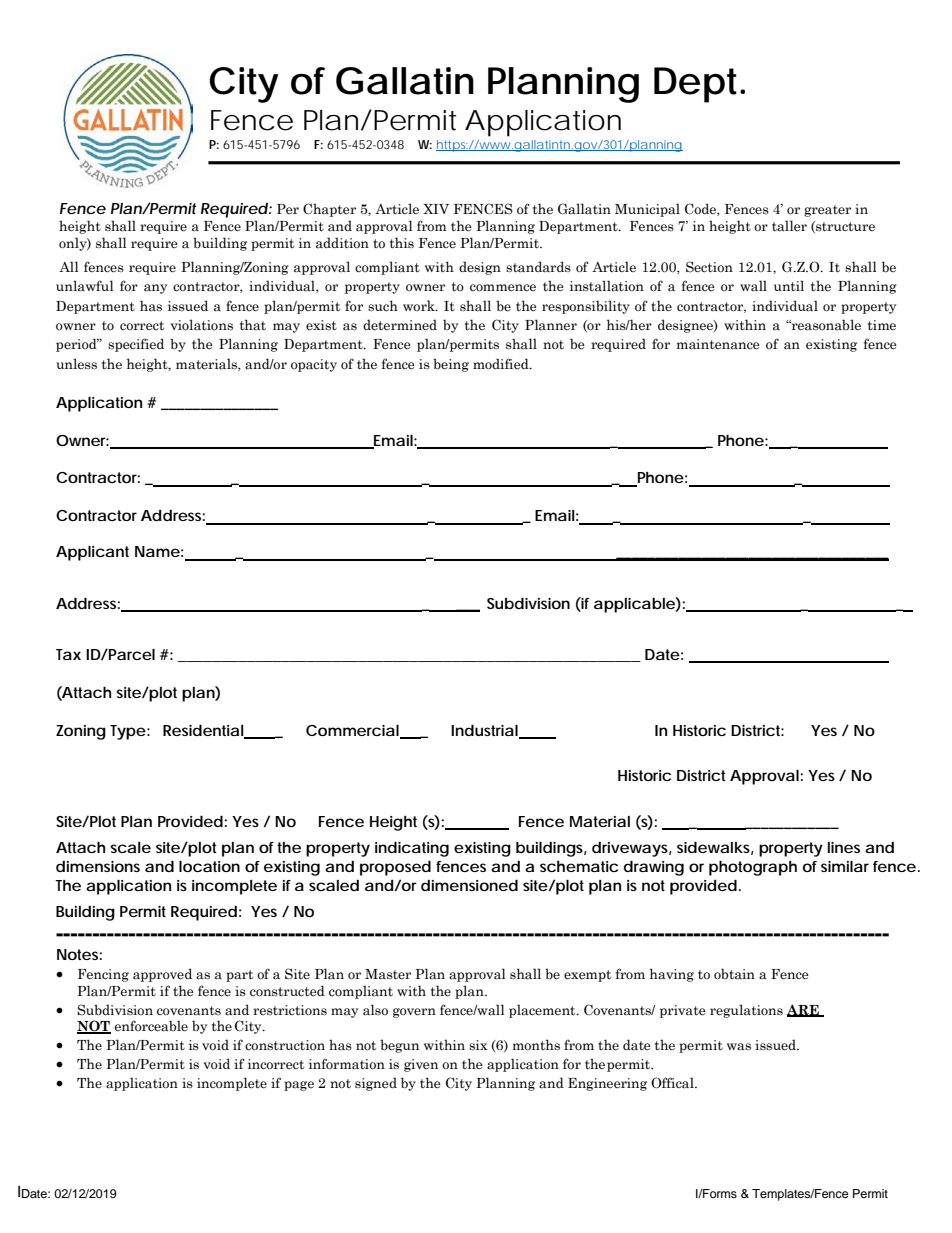  What do you see at coordinates (76, 363) in the screenshot?
I see `unless` at bounding box center [76, 363].
